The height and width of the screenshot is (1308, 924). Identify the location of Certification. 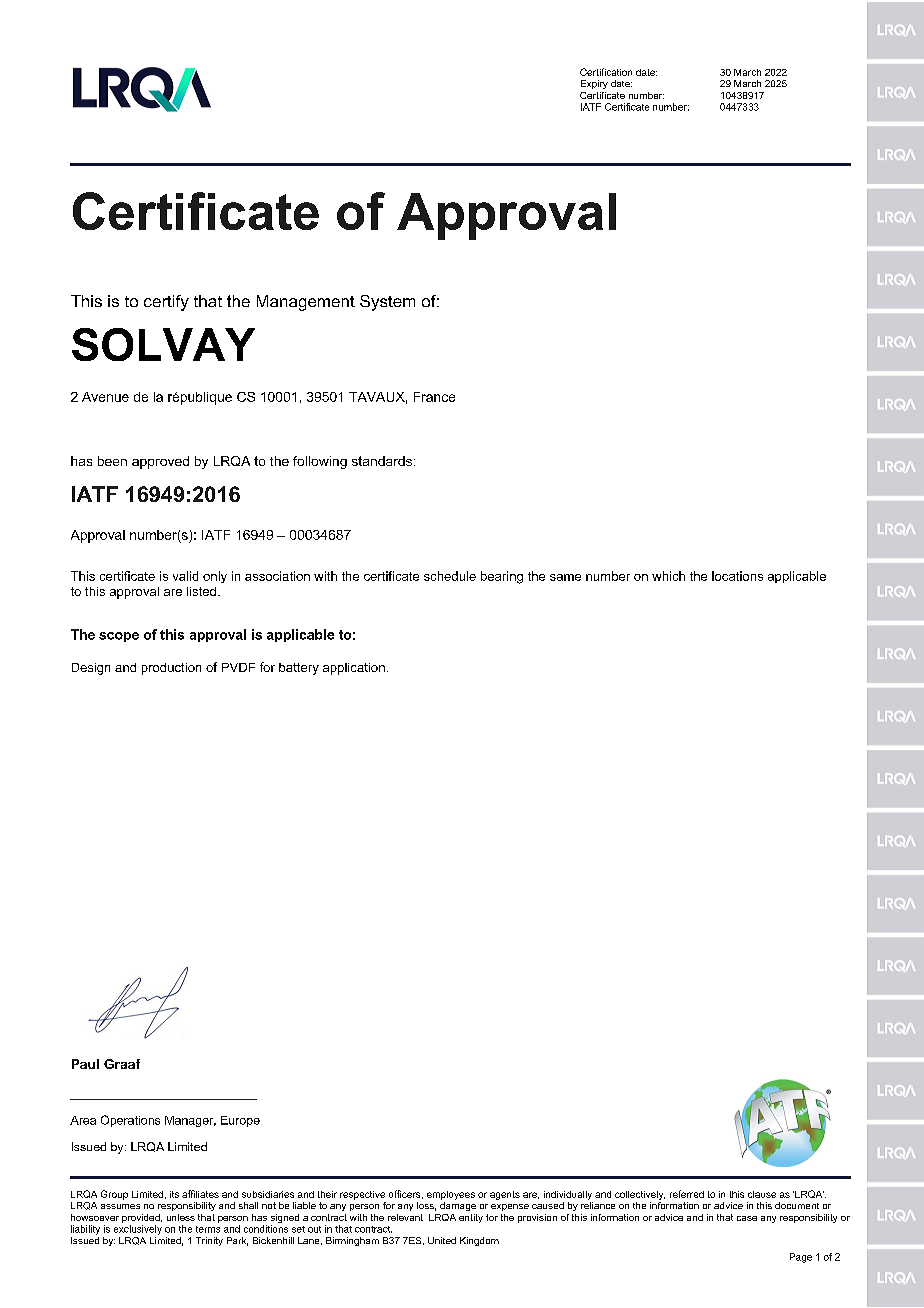
(606, 72).
